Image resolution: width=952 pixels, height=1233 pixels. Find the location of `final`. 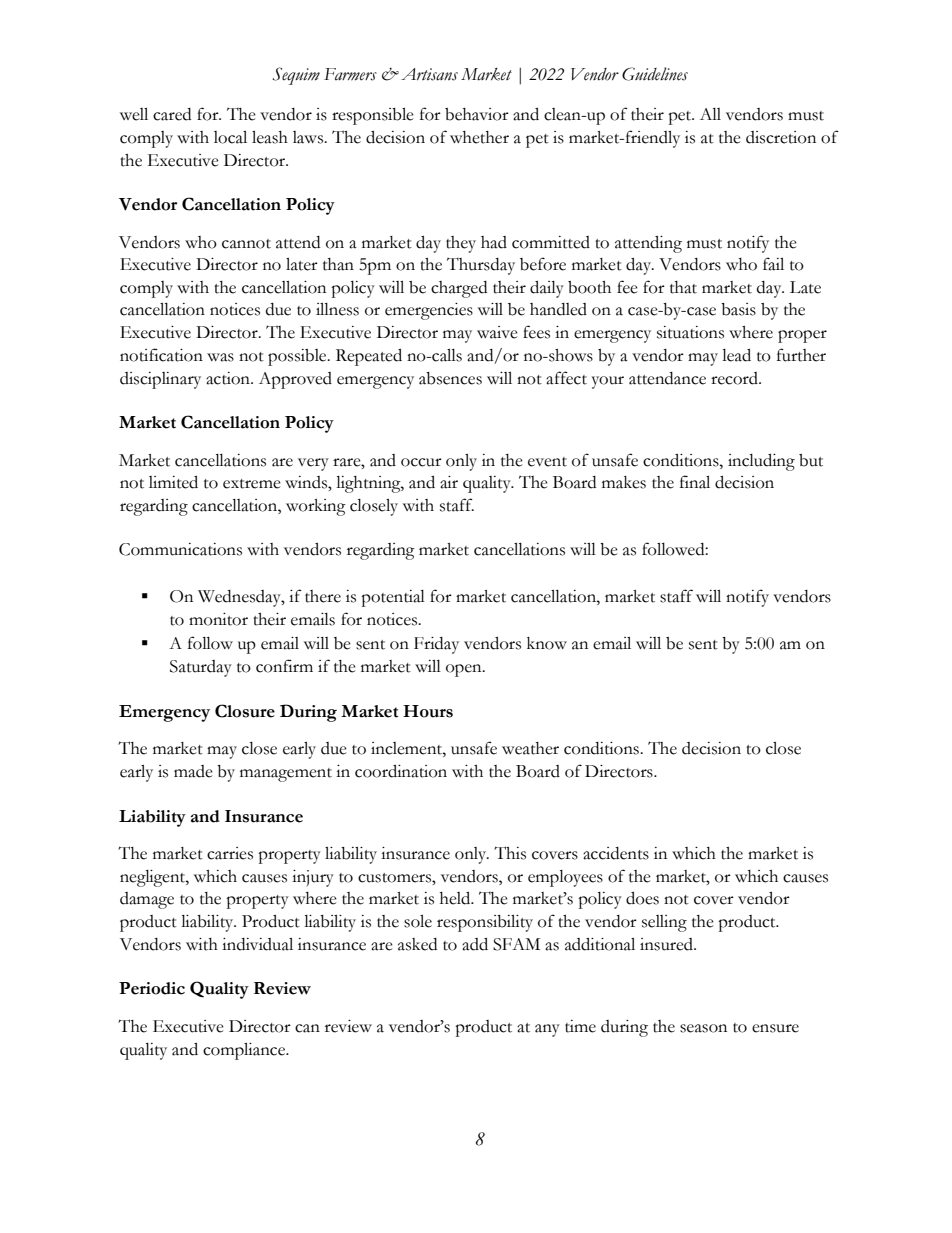

final is located at coordinates (695, 482).
